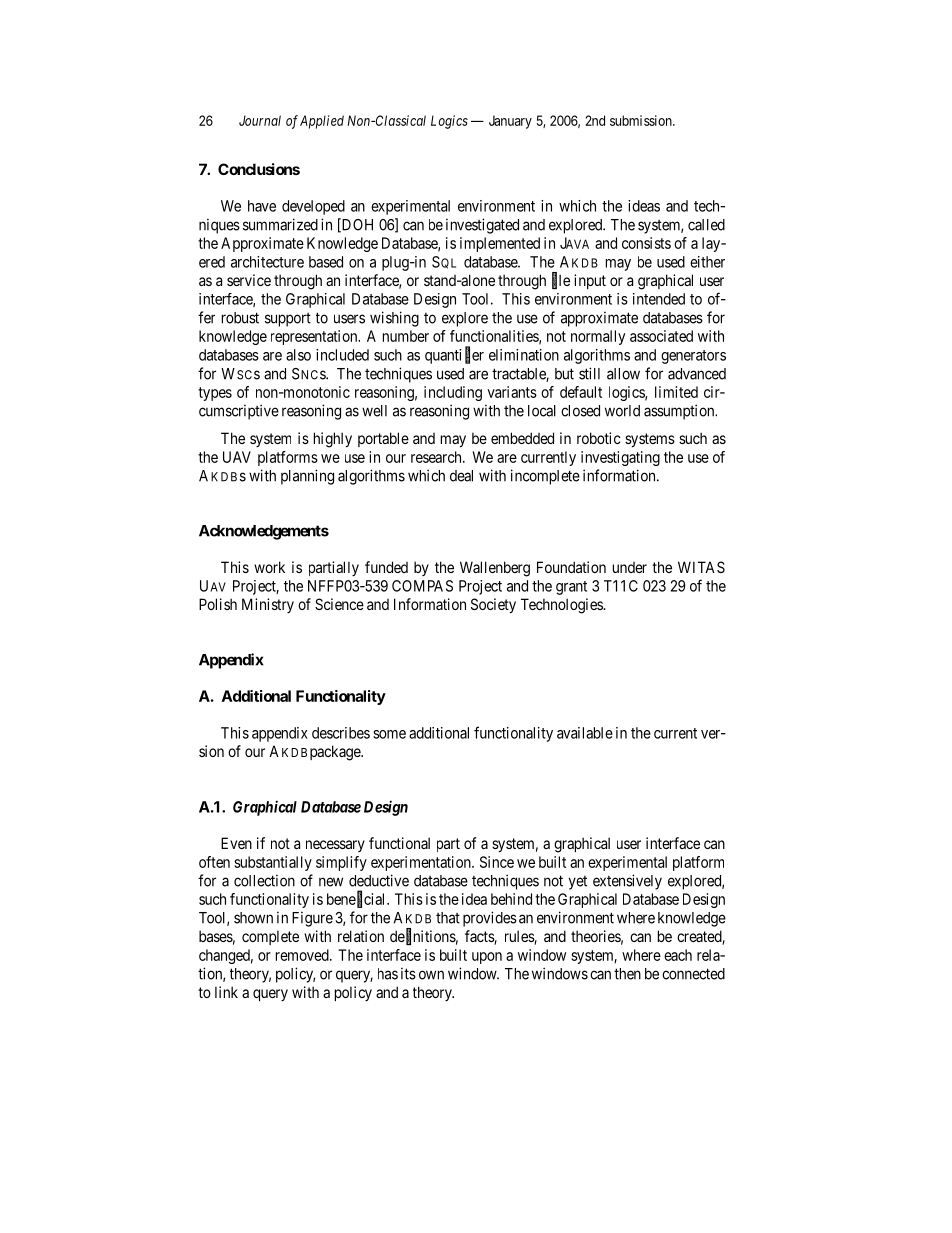 This image has height=1233, width=952. What do you see at coordinates (307, 477) in the image?
I see `planning` at bounding box center [307, 477].
